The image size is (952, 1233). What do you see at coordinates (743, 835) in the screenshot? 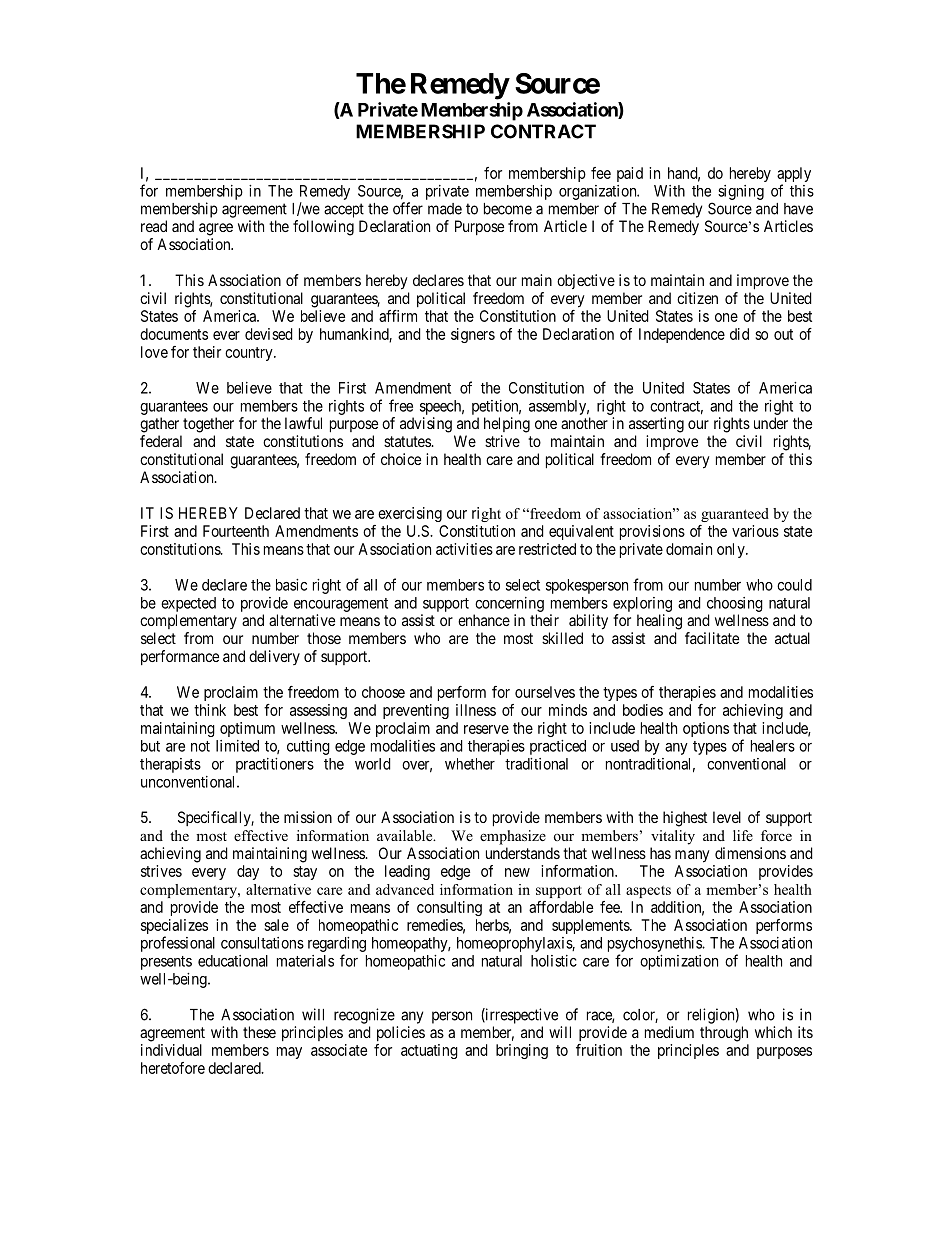
I see `life` at bounding box center [743, 835].
